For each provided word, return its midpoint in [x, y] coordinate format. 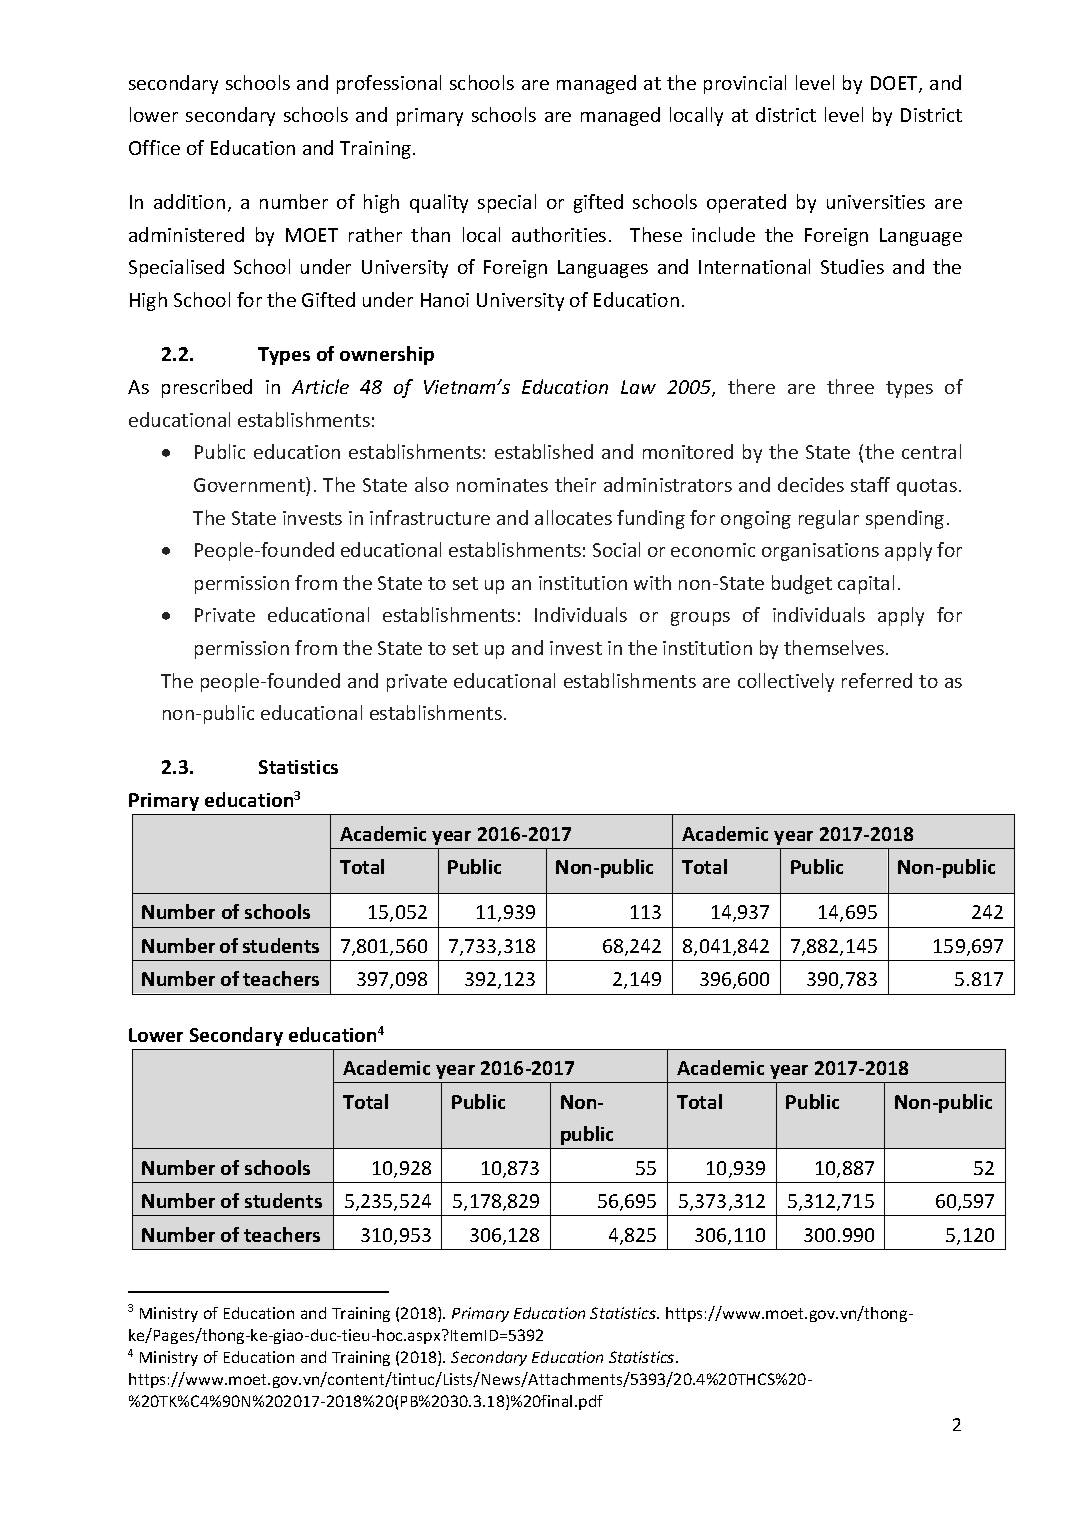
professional [389, 84]
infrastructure [430, 517]
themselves [835, 647]
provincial [745, 84]
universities [876, 202]
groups [700, 619]
